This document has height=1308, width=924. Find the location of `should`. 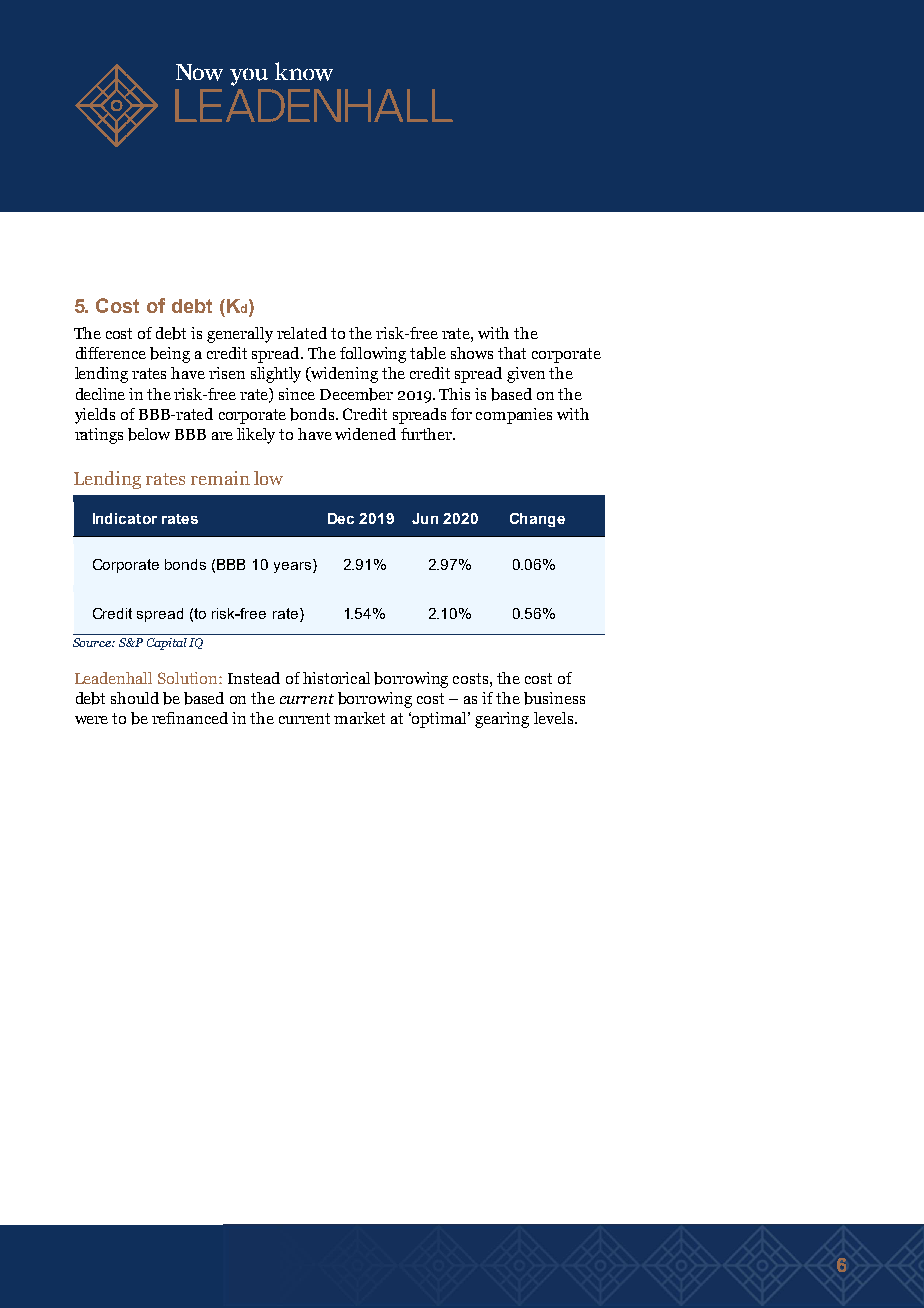

should is located at coordinates (135, 698).
